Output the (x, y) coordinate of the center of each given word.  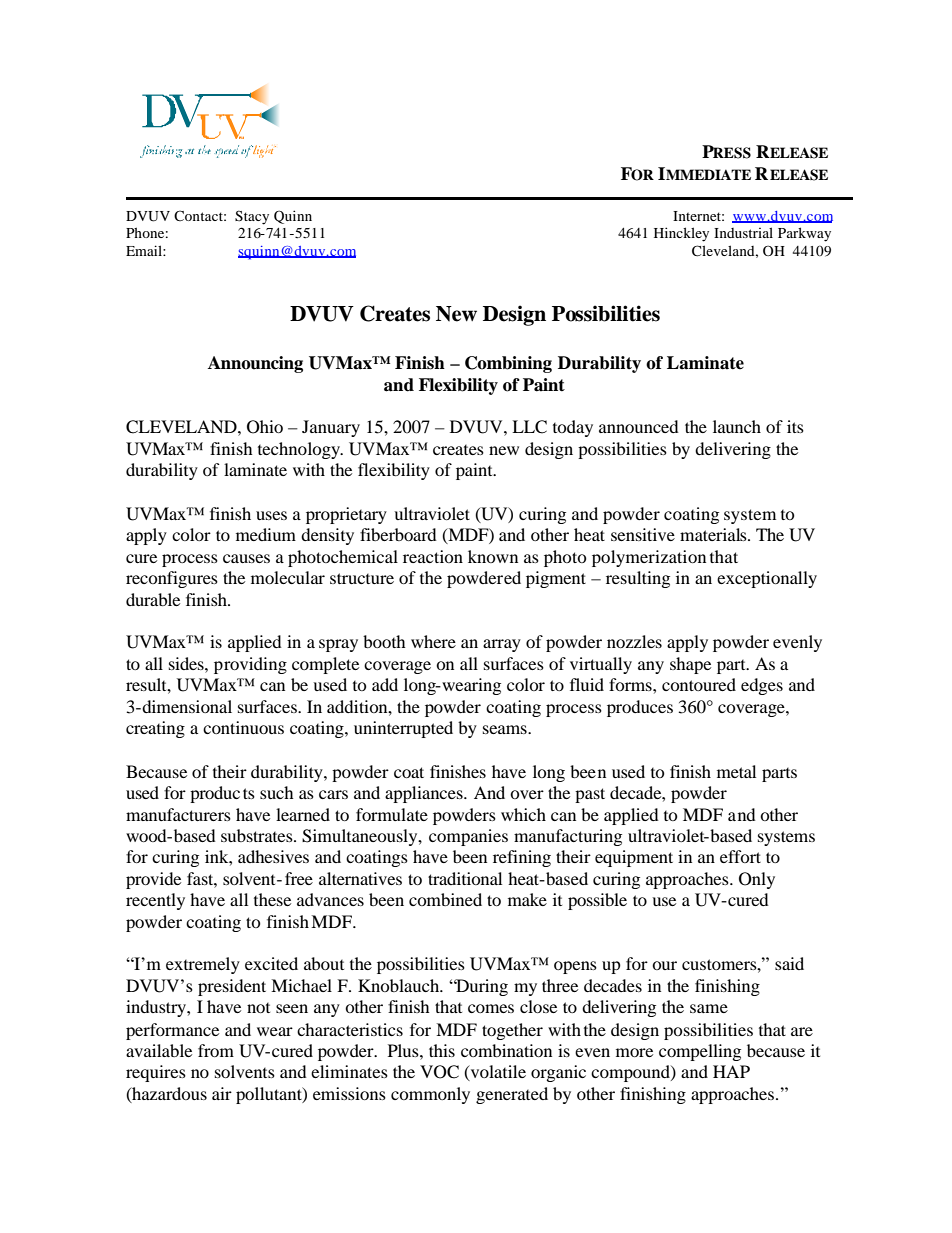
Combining (508, 364)
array (502, 645)
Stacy (252, 217)
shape (690, 665)
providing (250, 665)
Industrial (743, 232)
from (216, 1050)
